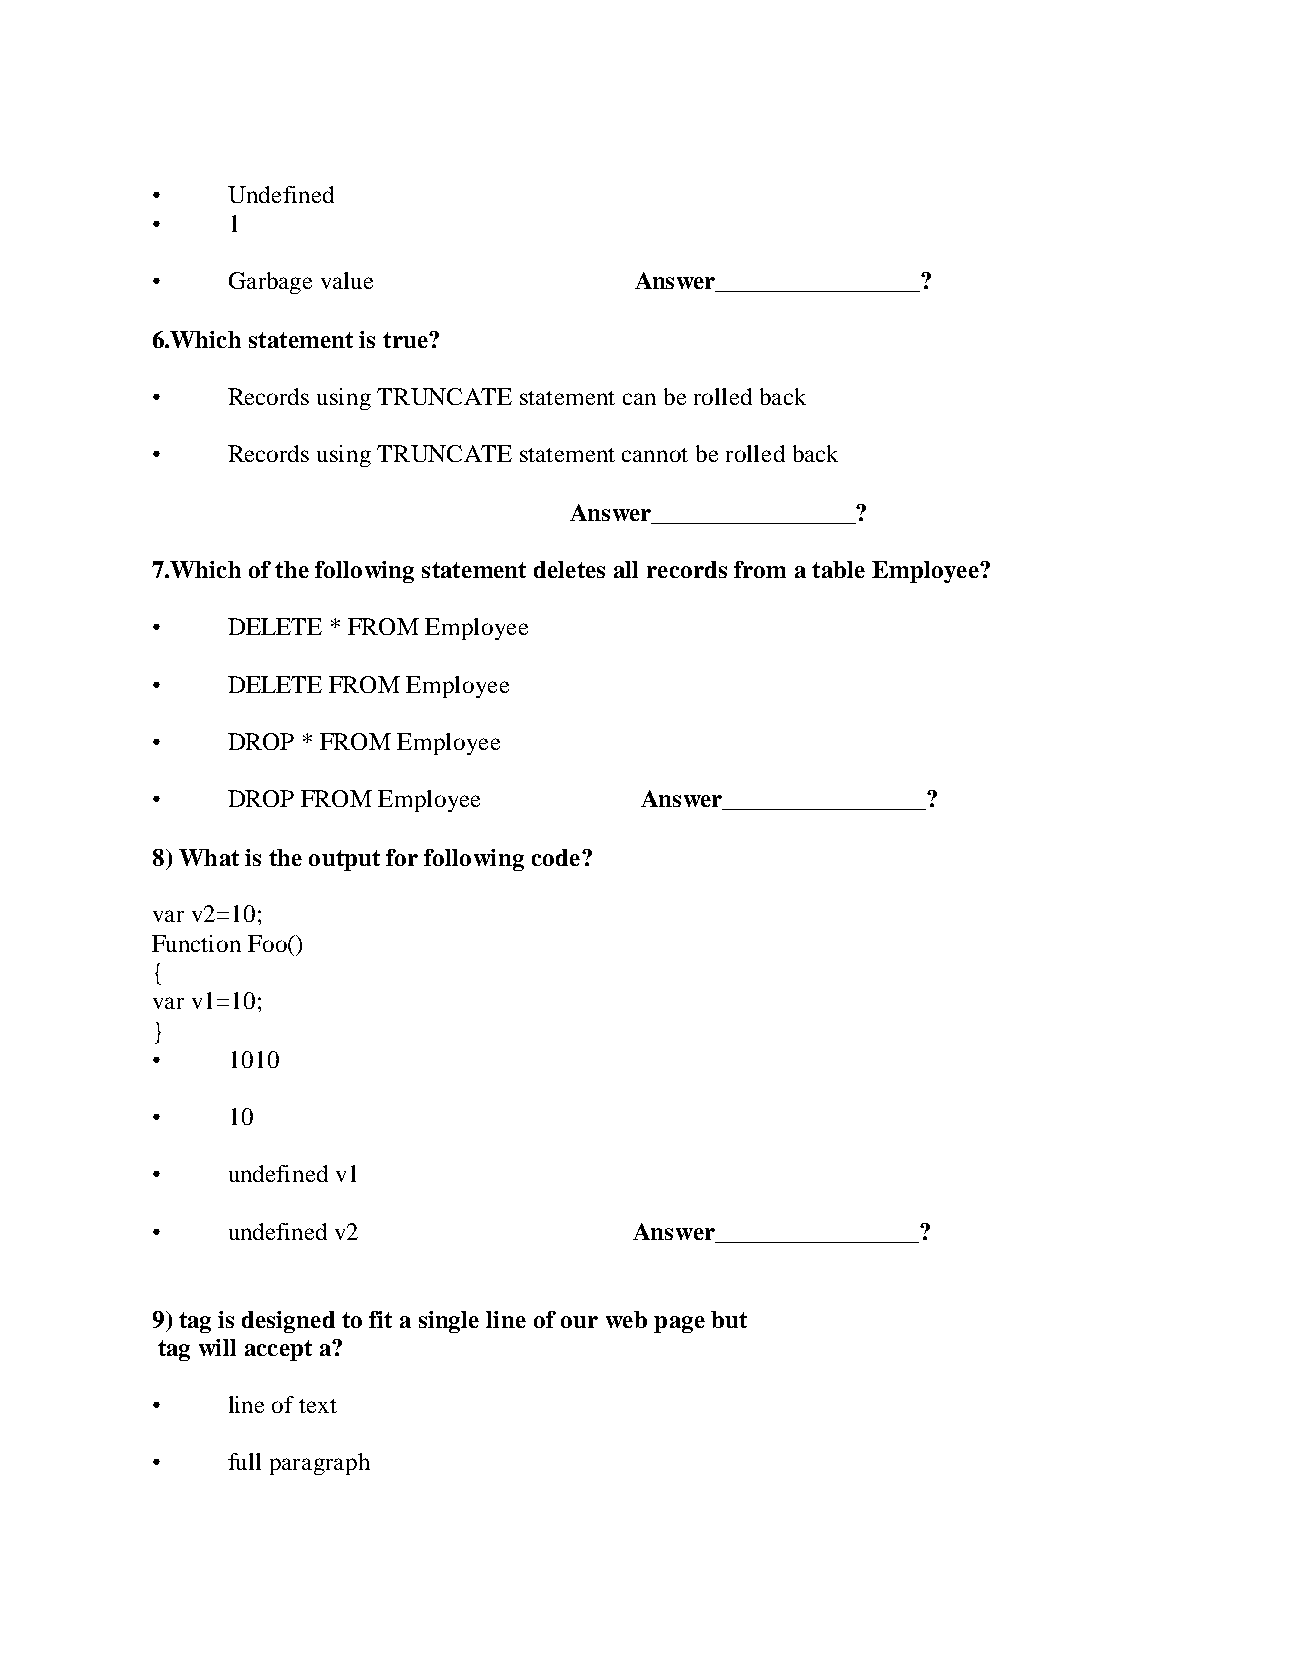 This screenshot has height=1670, width=1291. I want to click on our, so click(579, 1322).
